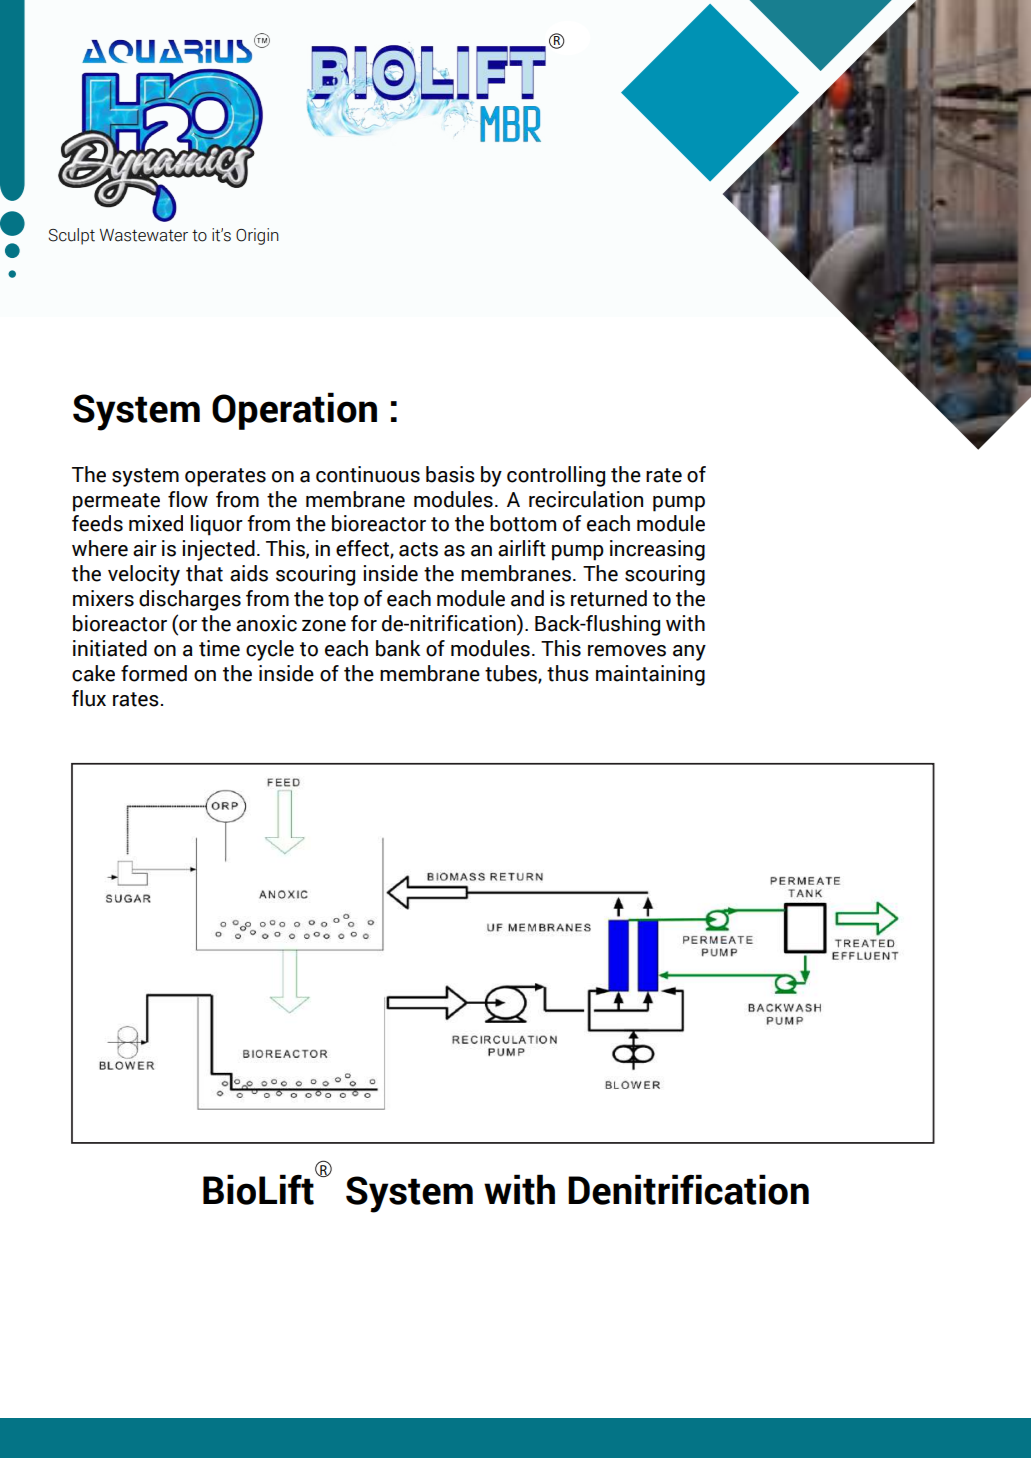 This screenshot has width=1031, height=1458. Describe the element at coordinates (650, 675) in the screenshot. I see `maintaining` at that location.
